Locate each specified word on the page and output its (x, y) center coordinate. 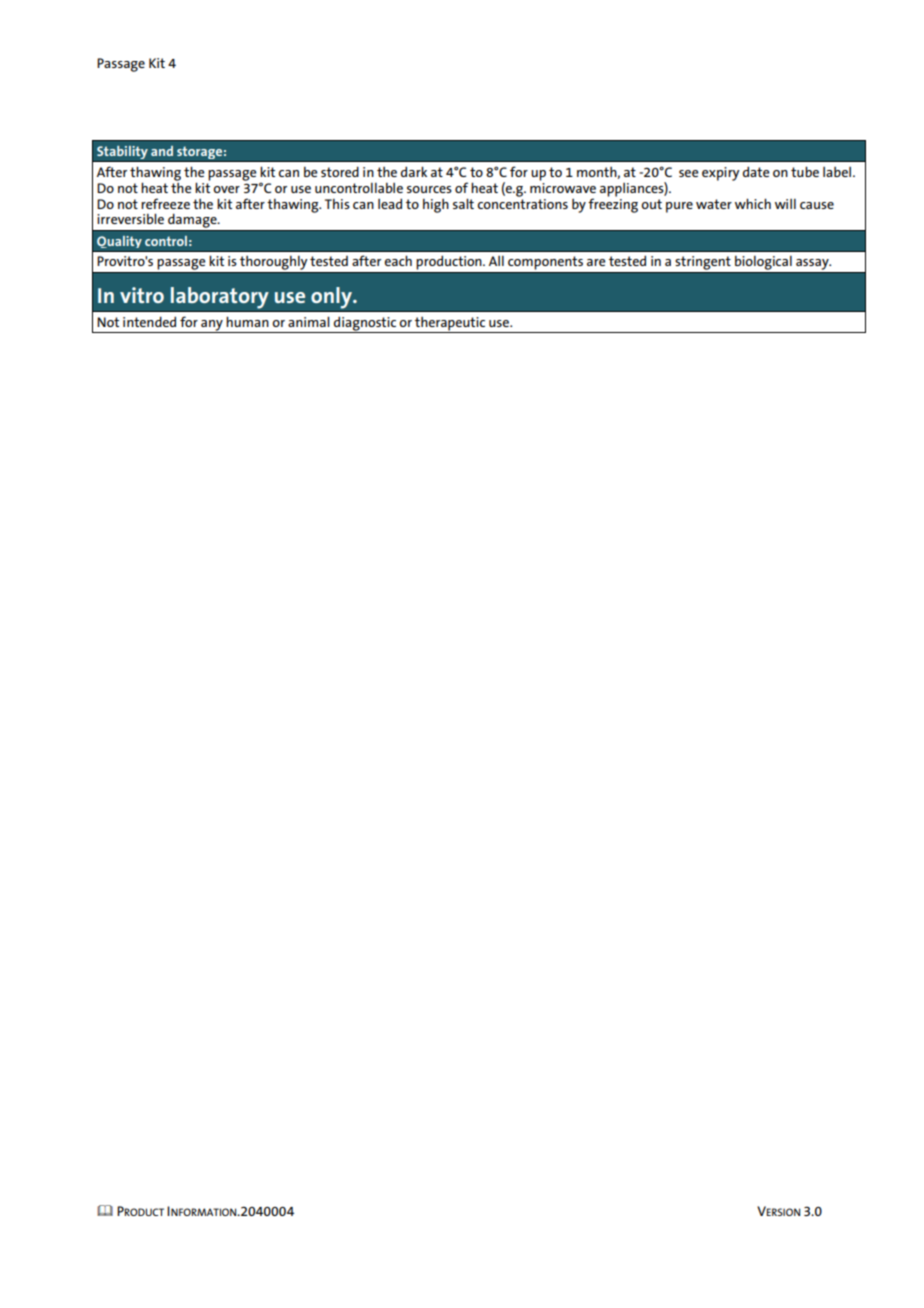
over (226, 189)
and (162, 151)
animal (309, 321)
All (496, 261)
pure (679, 207)
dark (414, 171)
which (753, 203)
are (596, 262)
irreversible (130, 218)
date (756, 171)
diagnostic (365, 324)
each (398, 260)
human (247, 321)
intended (149, 321)
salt (463, 203)
